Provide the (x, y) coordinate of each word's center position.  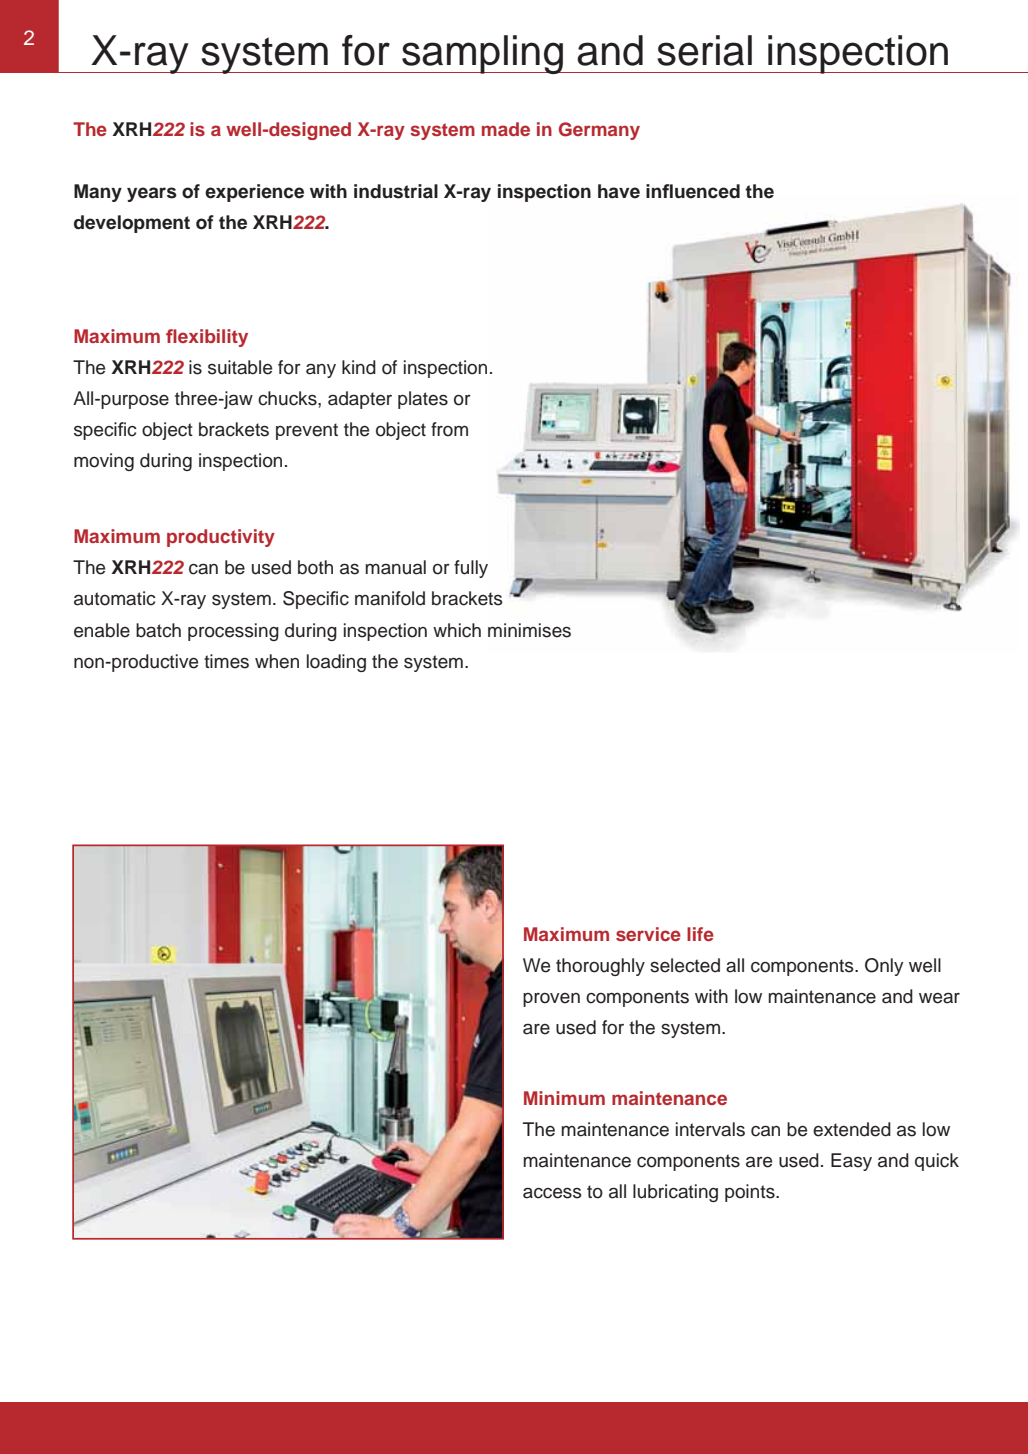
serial (704, 50)
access (552, 1193)
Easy (851, 1162)
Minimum (564, 1098)
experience (254, 193)
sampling (482, 54)
